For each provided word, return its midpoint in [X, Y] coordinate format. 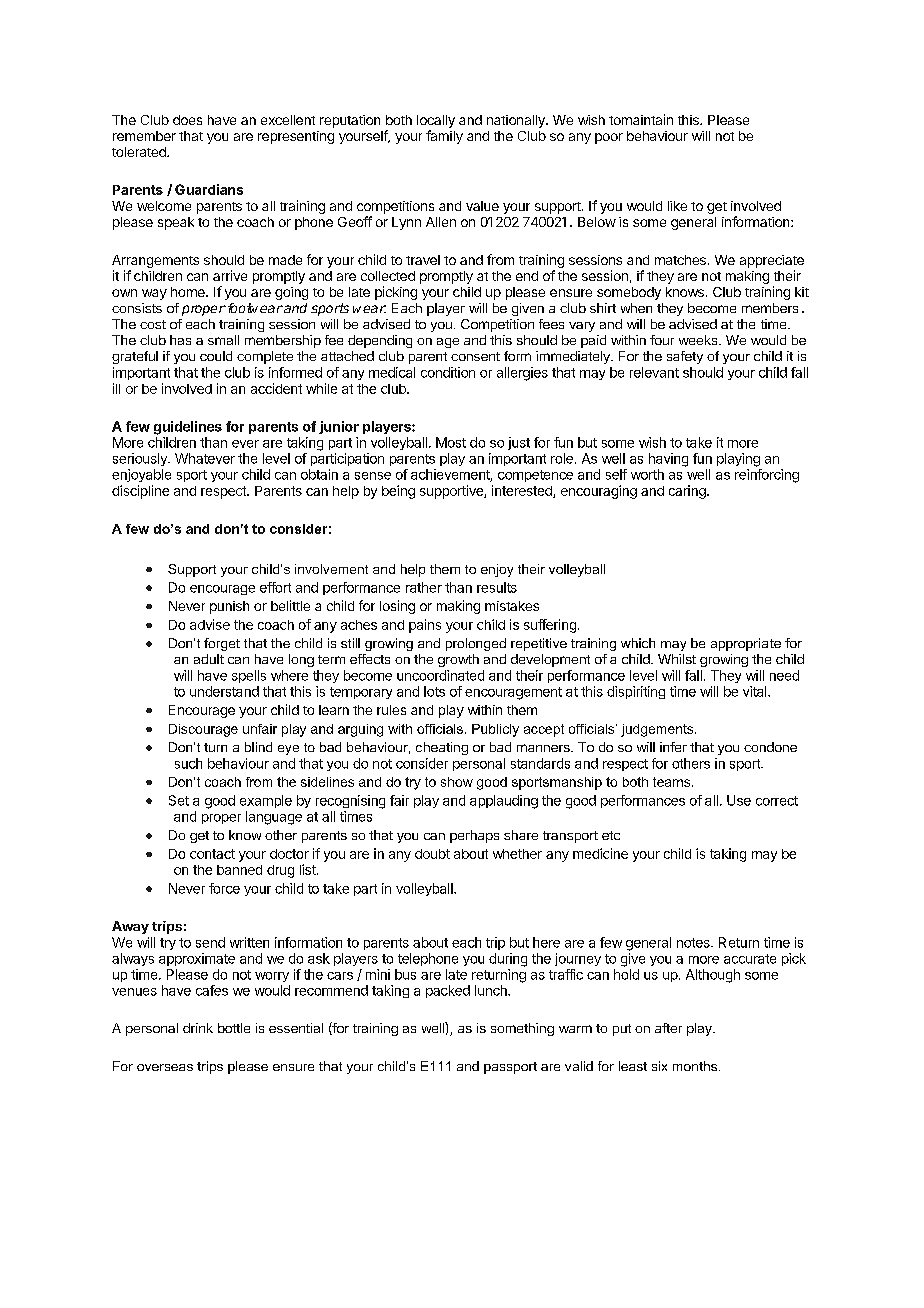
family [444, 137]
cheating [442, 748]
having [668, 460]
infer [673, 747]
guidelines [188, 428]
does [187, 120]
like [677, 206]
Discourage [203, 730]
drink [198, 1028]
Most [451, 442]
